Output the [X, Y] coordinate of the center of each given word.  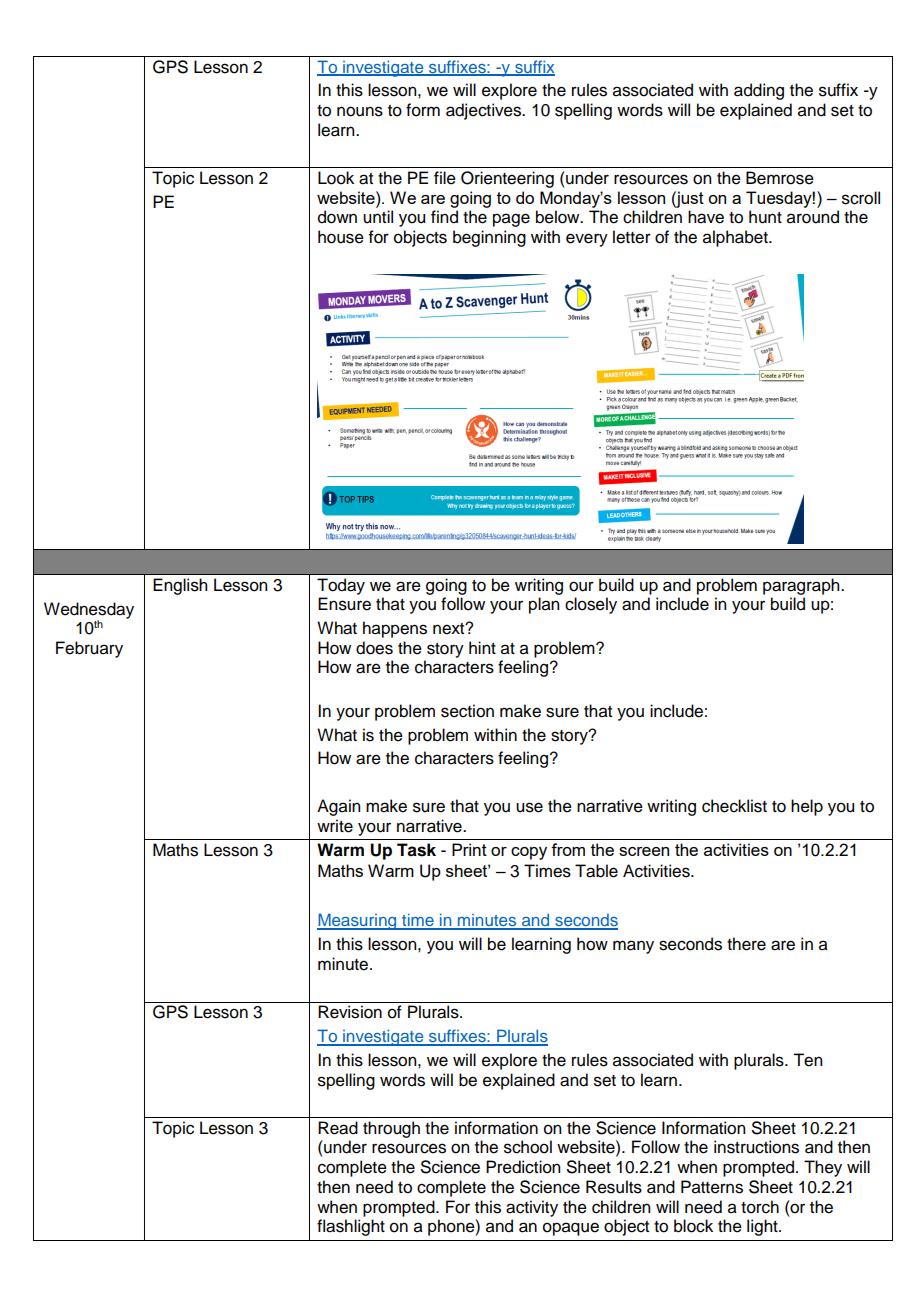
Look [336, 178]
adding [759, 91]
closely [591, 605]
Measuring [358, 921]
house [341, 237]
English [180, 586]
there [746, 944]
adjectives [484, 111]
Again [338, 807]
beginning [489, 238]
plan [544, 605]
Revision [350, 1012]
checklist [734, 806]
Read [338, 1128]
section [467, 711]
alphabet [736, 238]
